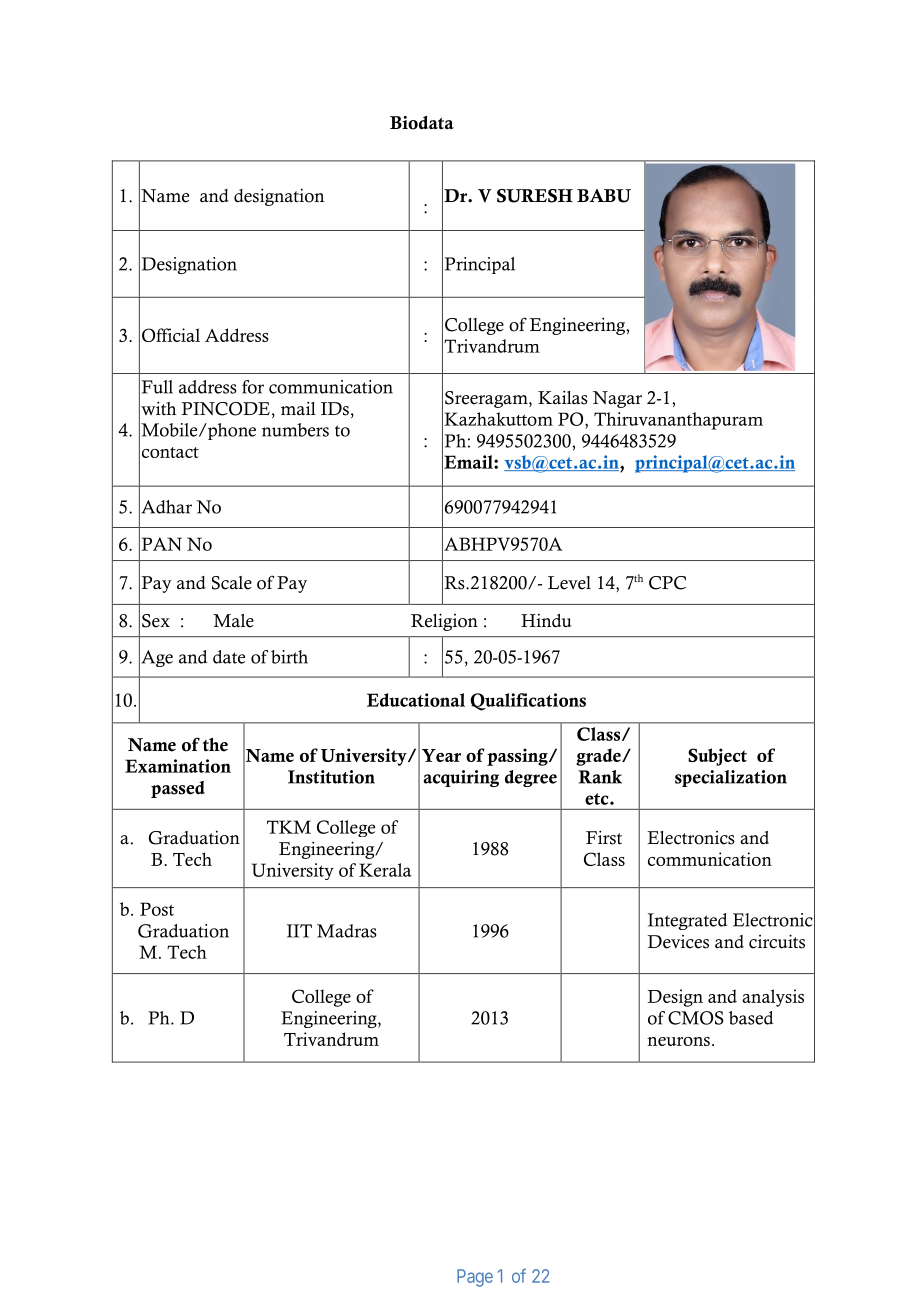  What do you see at coordinates (535, 196) in the page?
I see `SURESH` at bounding box center [535, 196].
